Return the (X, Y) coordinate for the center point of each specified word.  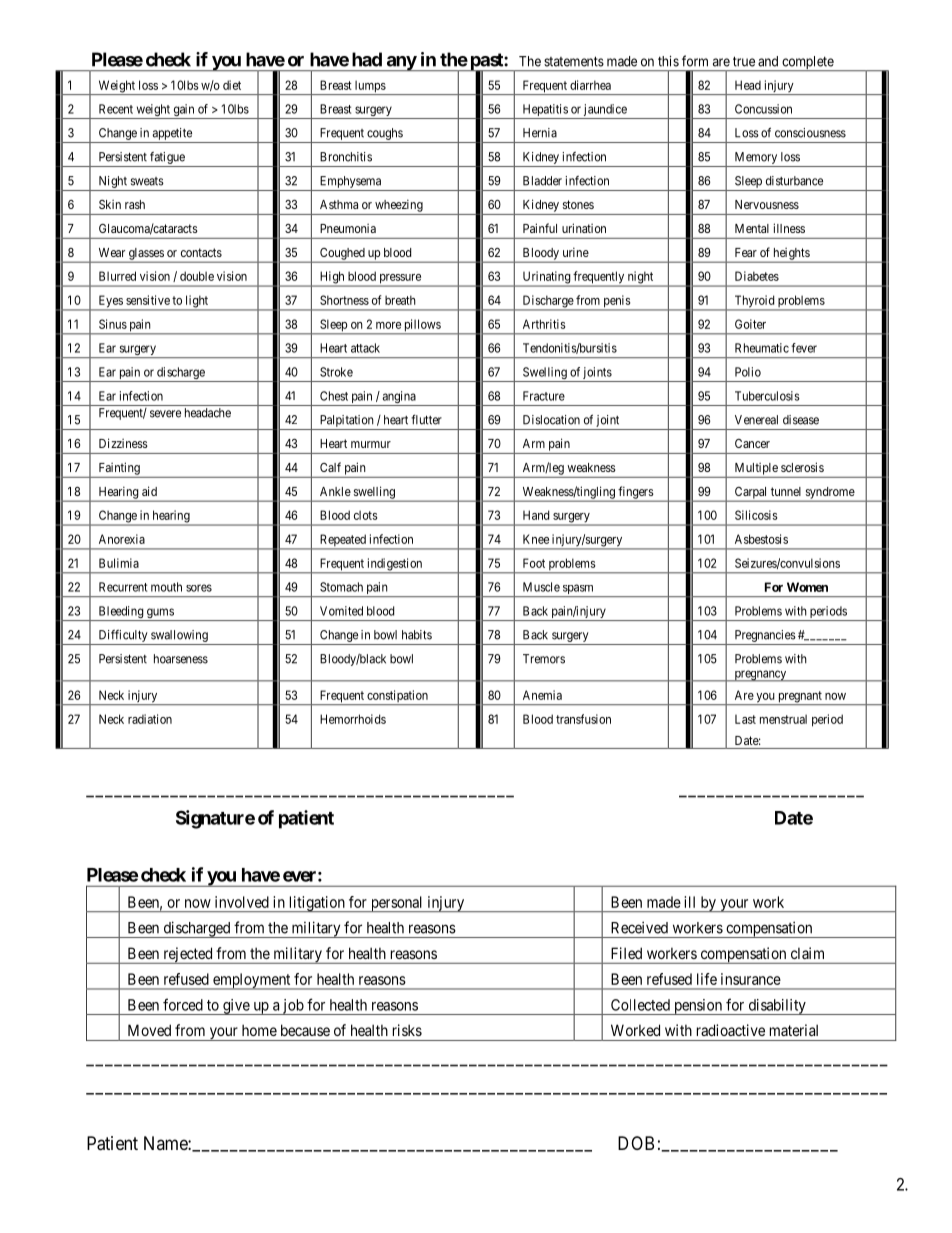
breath (400, 300)
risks (407, 1030)
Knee (536, 539)
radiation (150, 719)
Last (745, 719)
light (197, 302)
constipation (397, 697)
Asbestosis (761, 539)
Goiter (750, 324)
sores (199, 588)
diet (232, 85)
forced (183, 1004)
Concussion (763, 109)
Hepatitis (545, 111)
